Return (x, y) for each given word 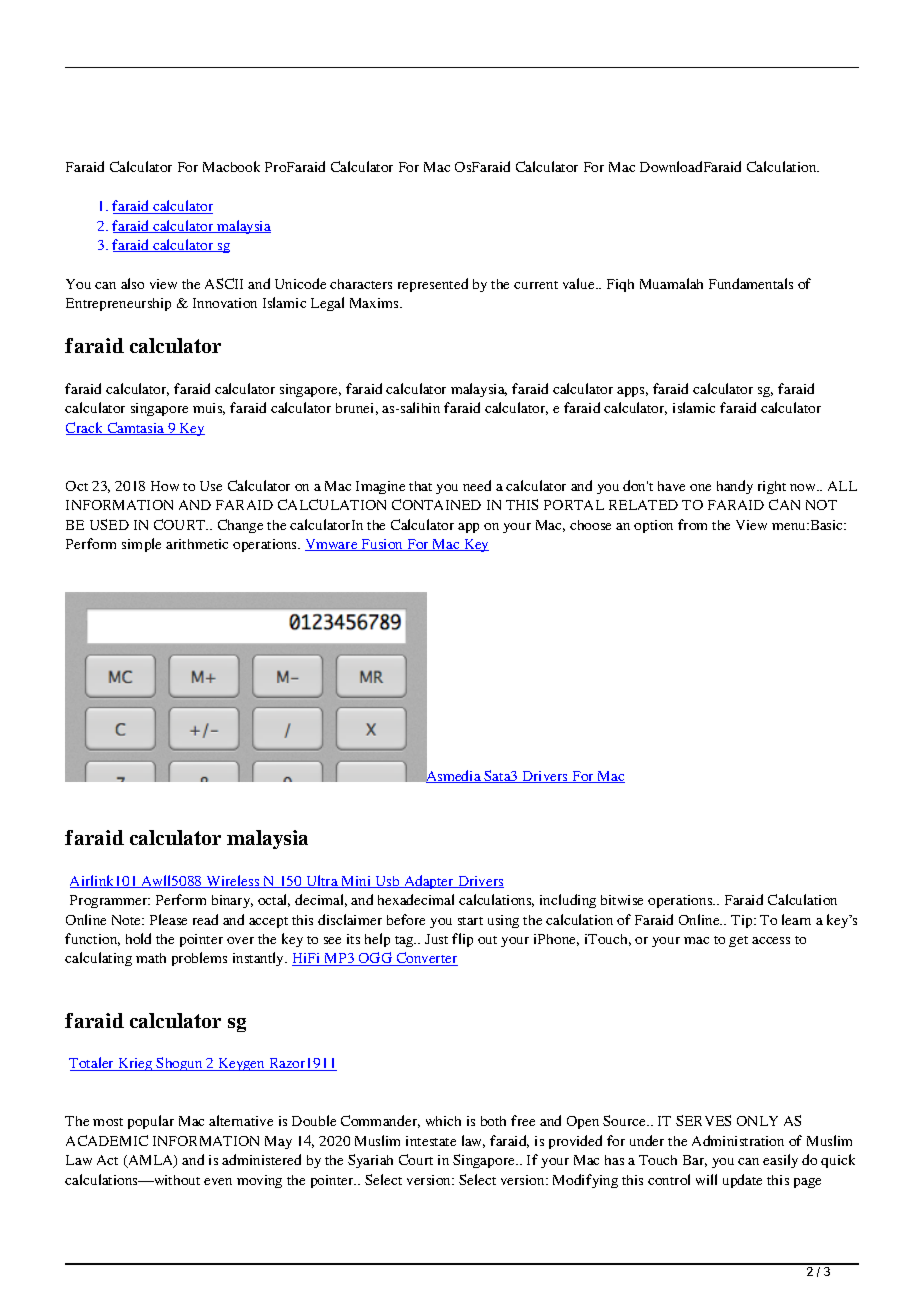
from (692, 524)
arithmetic (197, 544)
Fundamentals (751, 283)
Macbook (231, 166)
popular (151, 1122)
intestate (431, 1141)
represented (433, 285)
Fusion (383, 545)
